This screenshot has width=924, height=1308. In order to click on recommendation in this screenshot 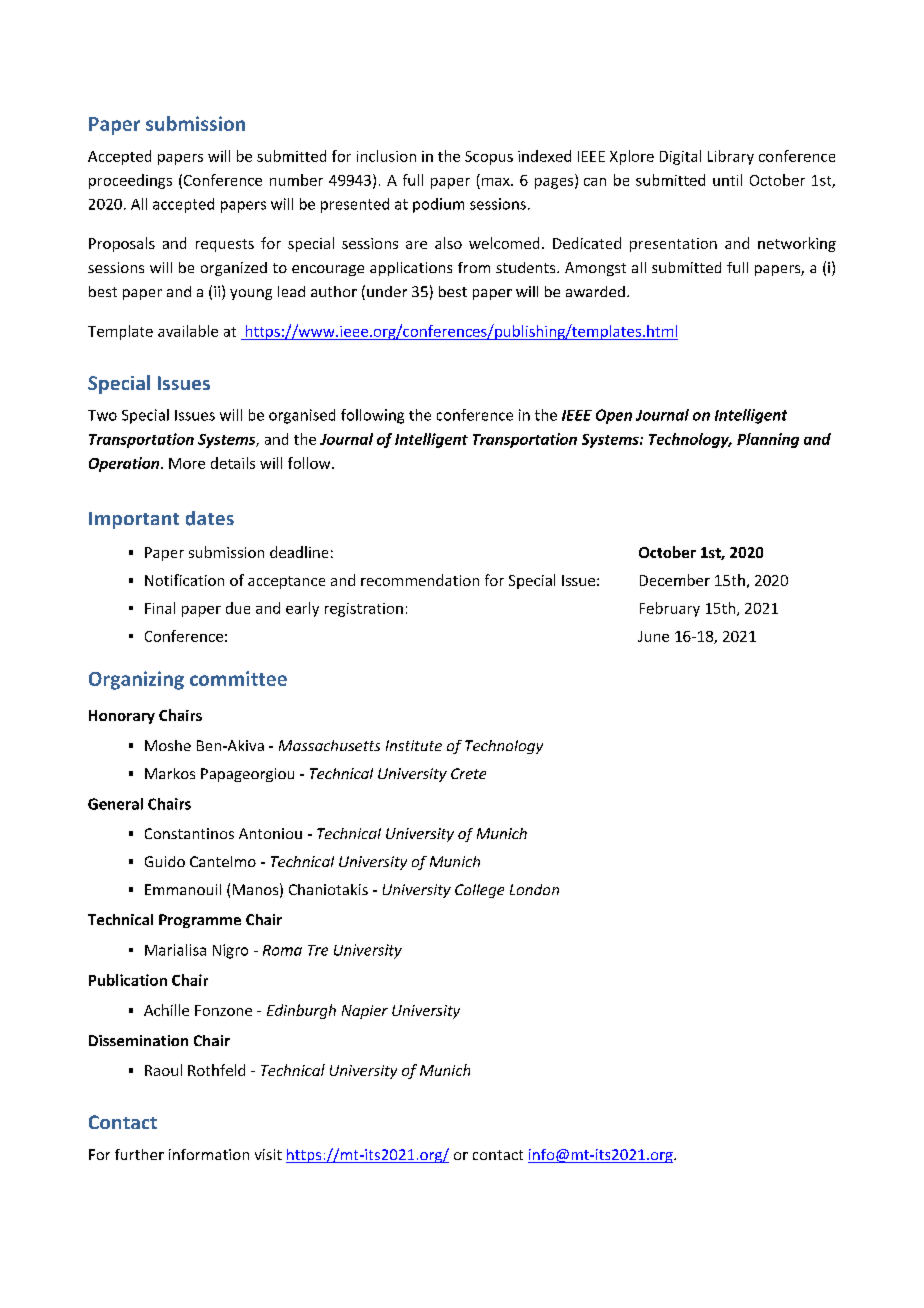, I will do `click(420, 580)`.
